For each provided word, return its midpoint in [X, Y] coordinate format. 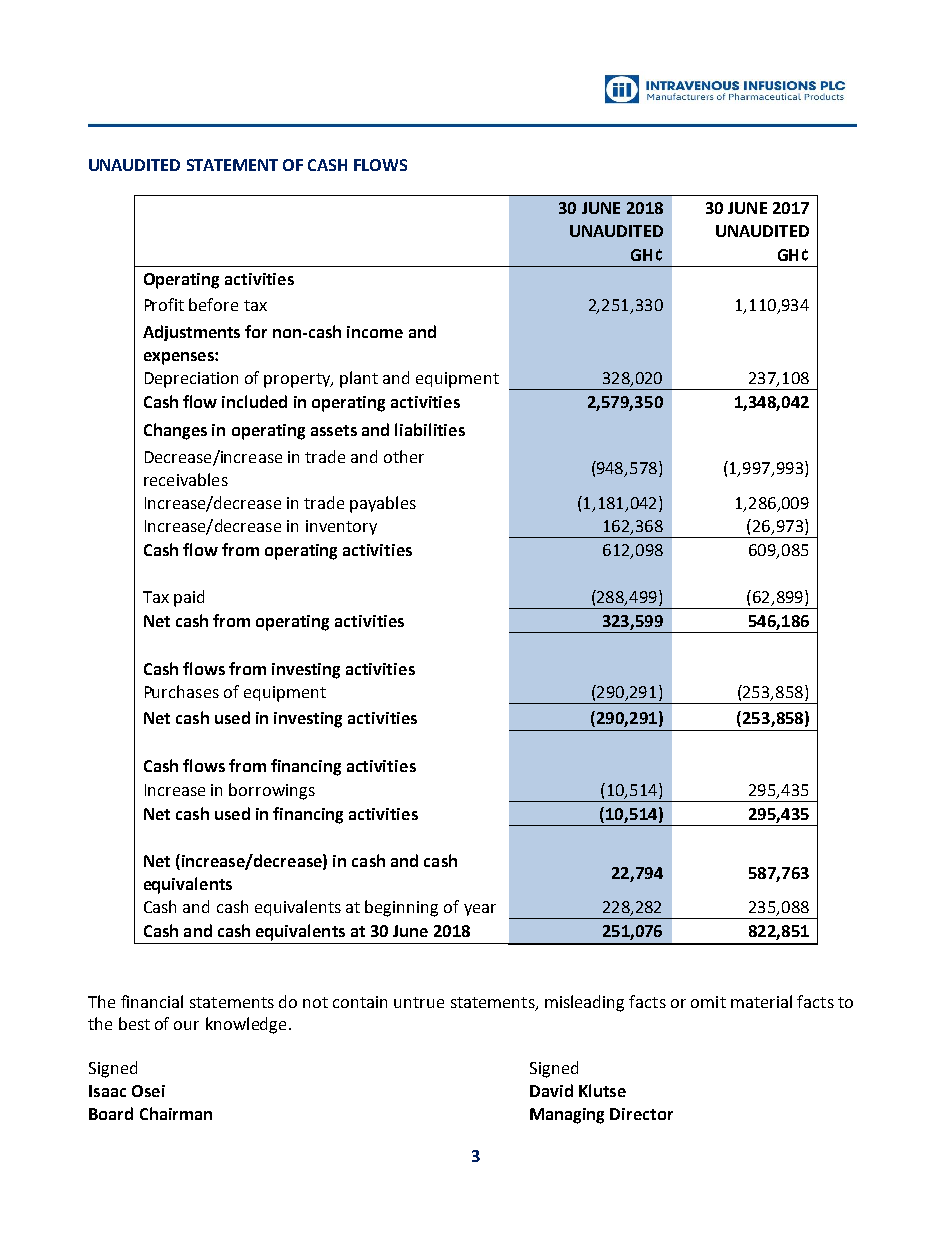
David [551, 1090]
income [375, 332]
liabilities [430, 429]
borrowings [272, 791]
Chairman [176, 1113]
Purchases [182, 691]
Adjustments [191, 333]
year [480, 910]
